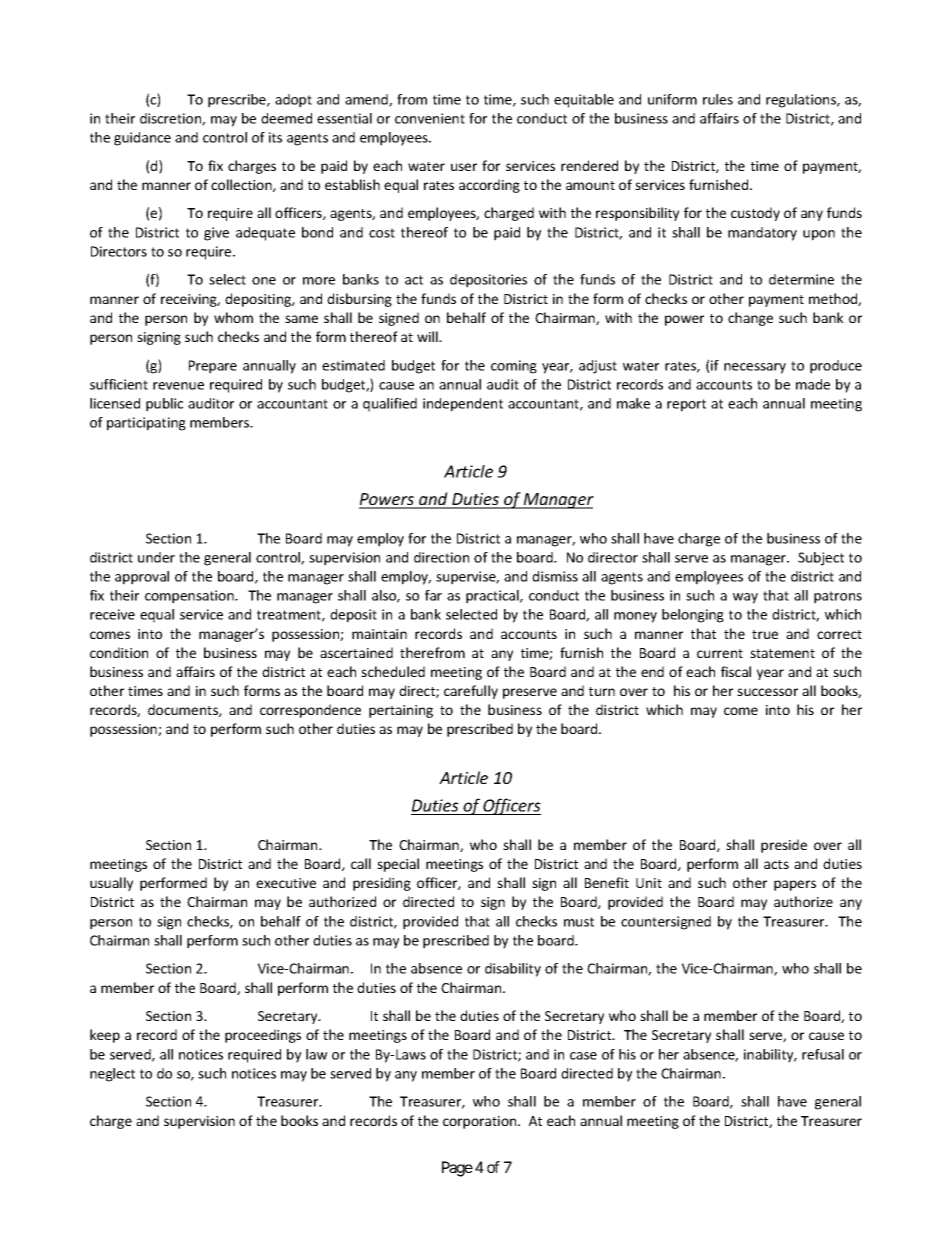 The height and width of the image is (1233, 952). I want to click on compensation, so click(190, 597).
